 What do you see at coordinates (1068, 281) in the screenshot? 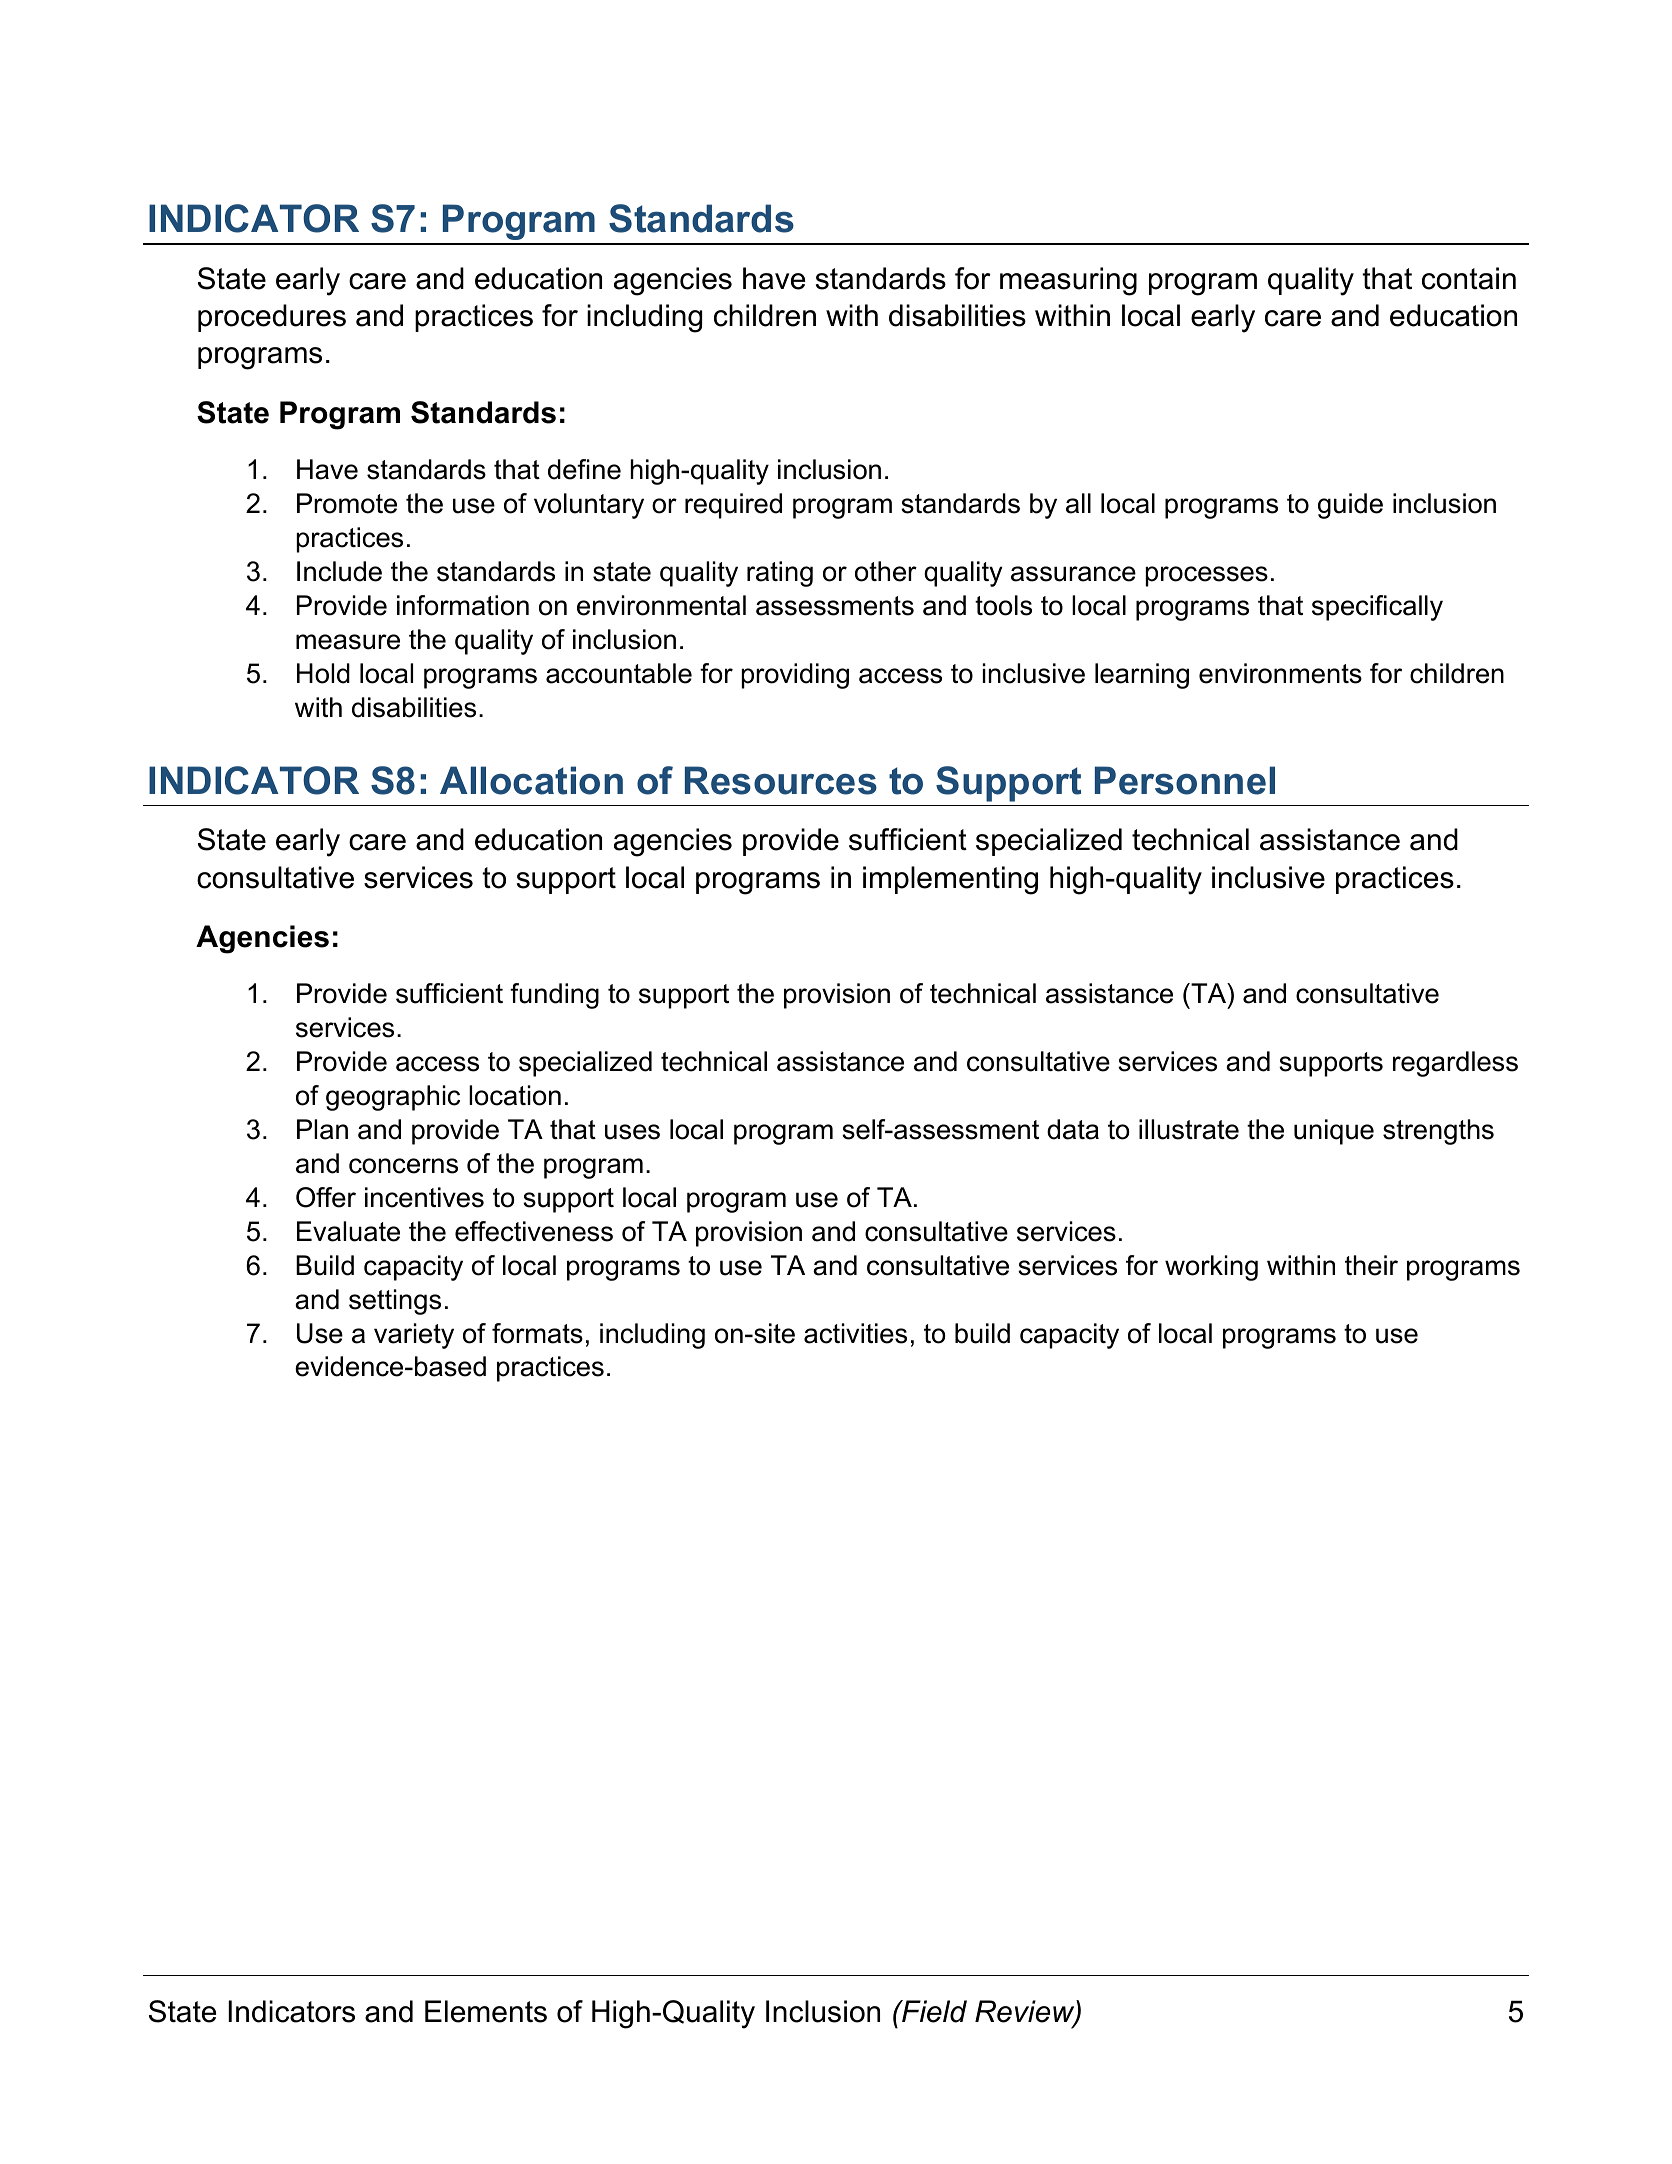
I see `measuring` at bounding box center [1068, 281].
